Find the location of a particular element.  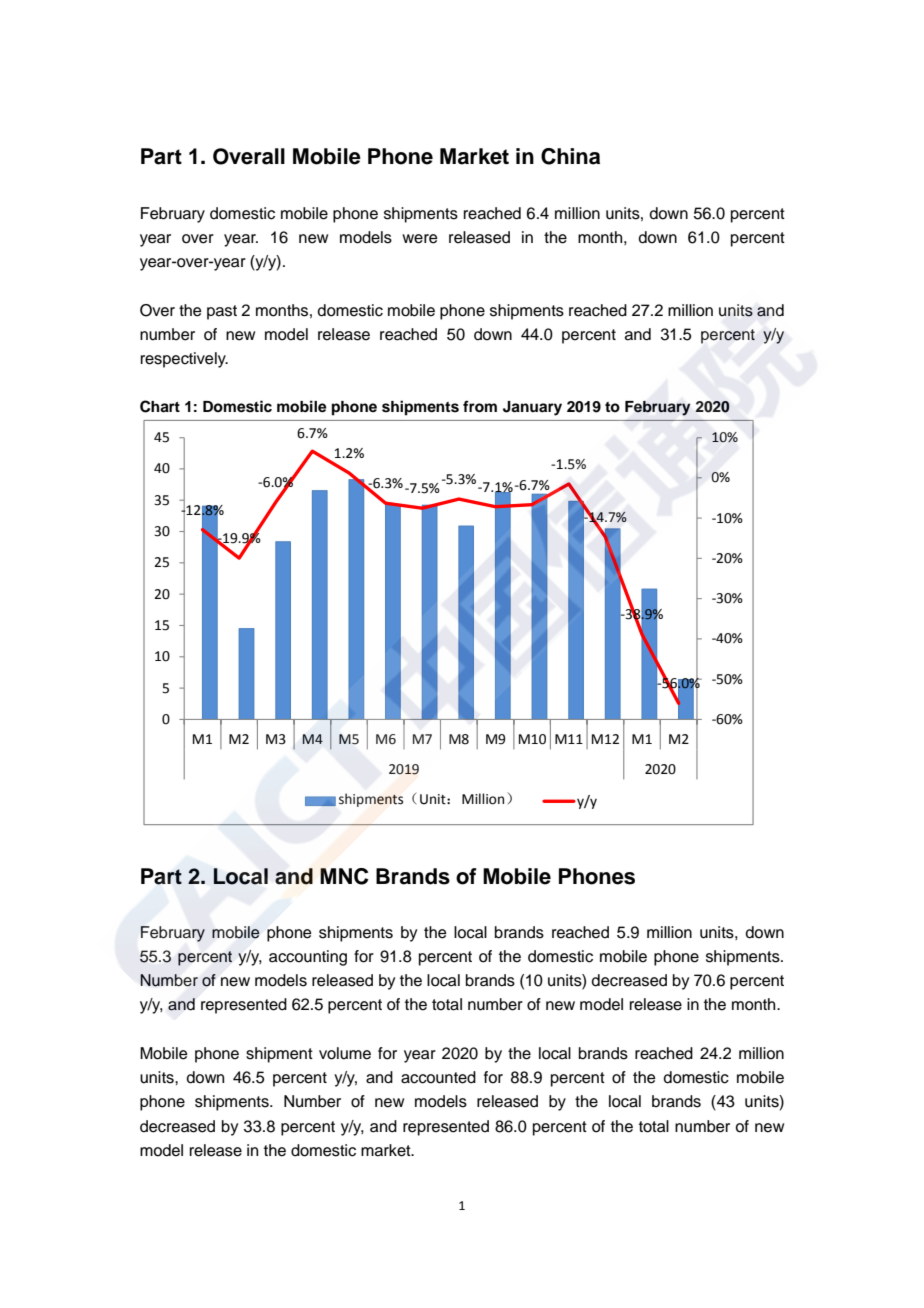

were is located at coordinates (420, 239).
